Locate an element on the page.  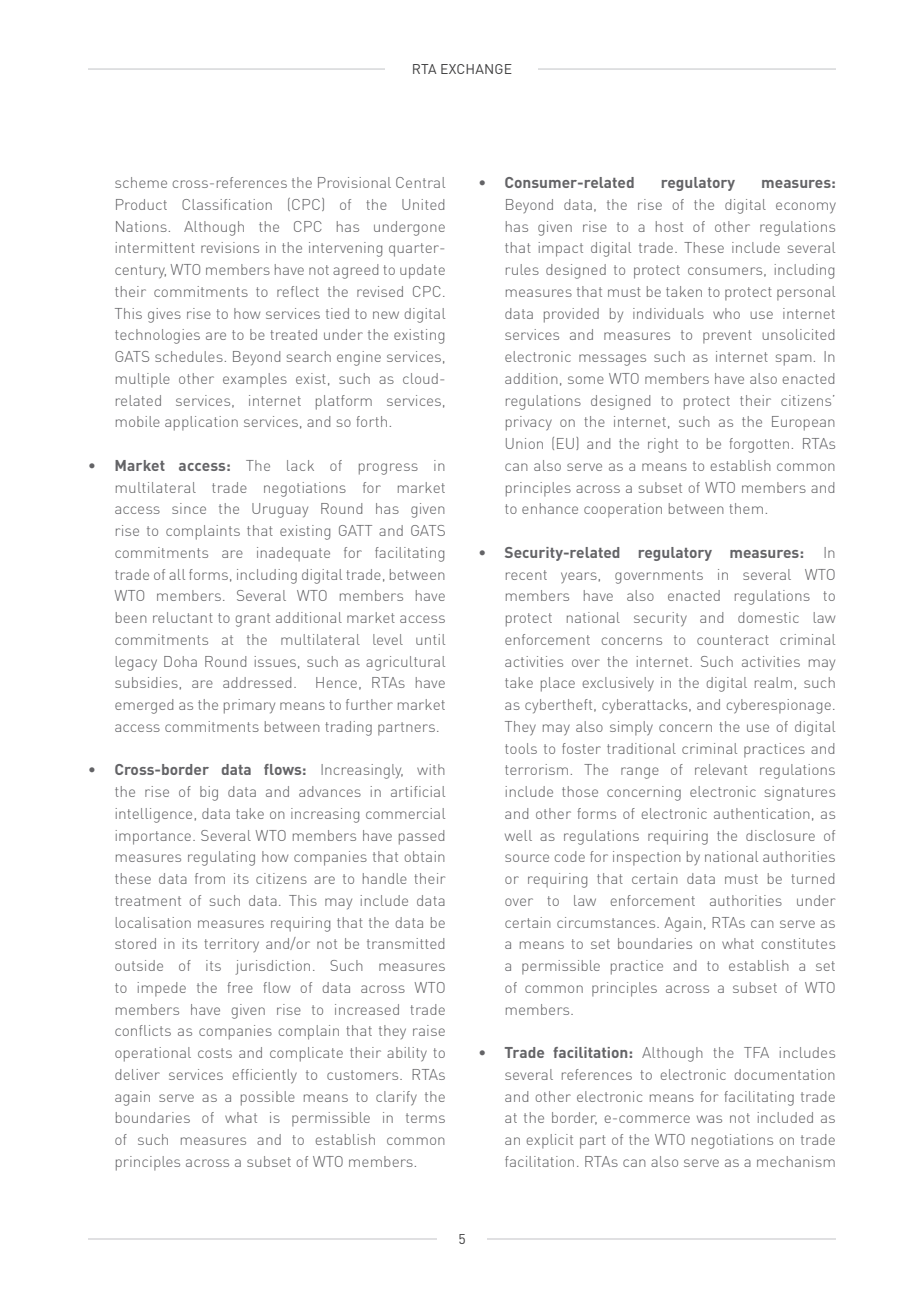
terms is located at coordinates (425, 1118).
